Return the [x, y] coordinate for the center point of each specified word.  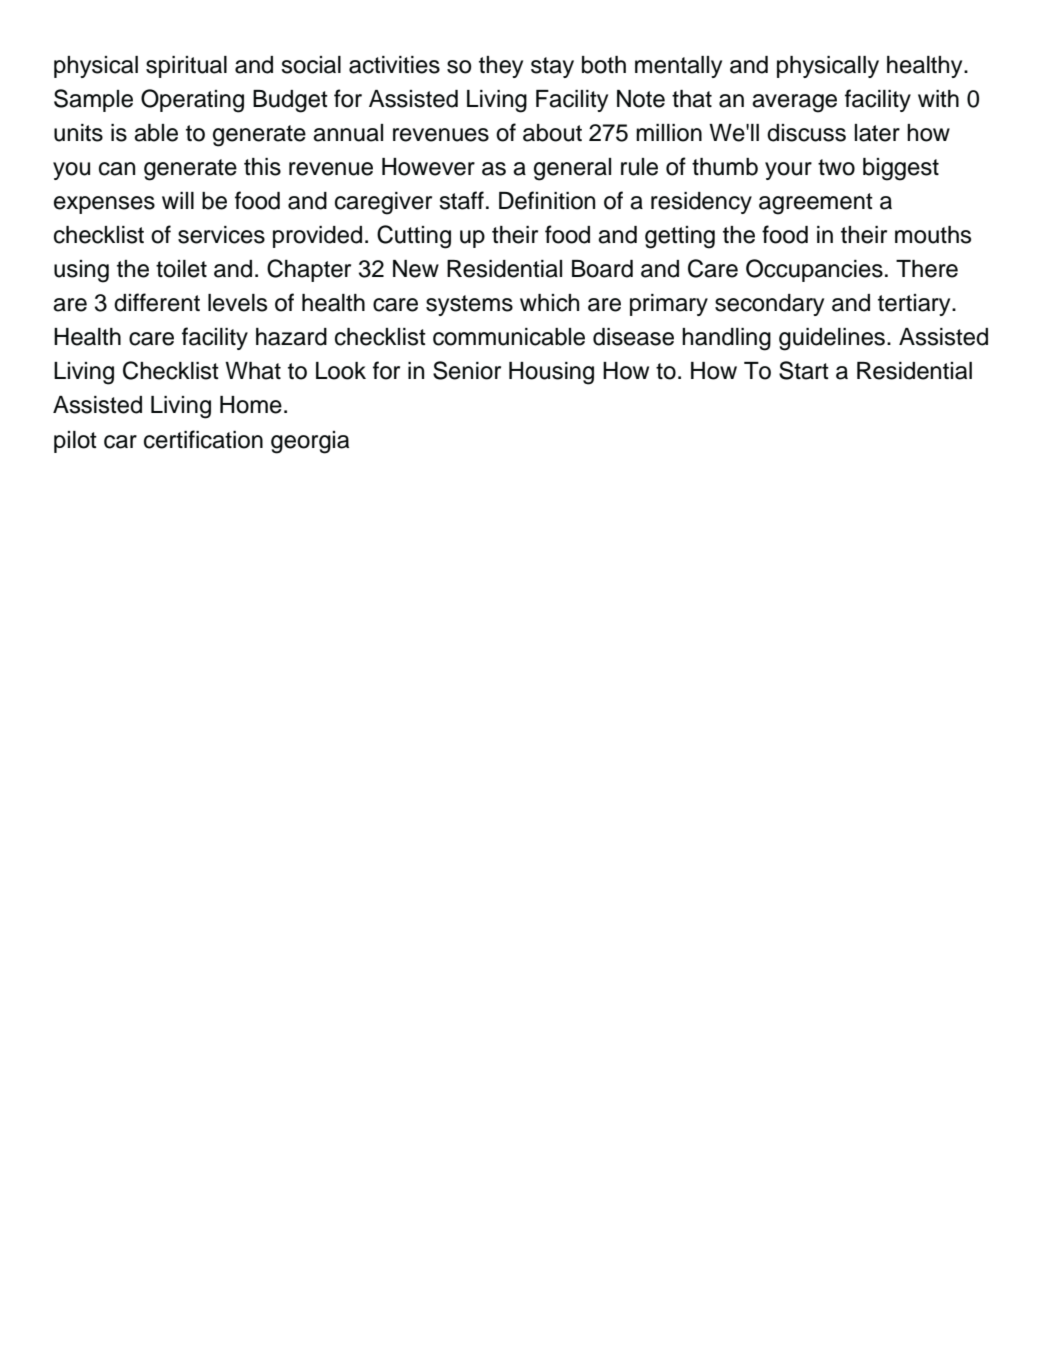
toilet [181, 269]
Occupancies [814, 270]
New [416, 269]
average [794, 103]
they [501, 67]
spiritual [186, 67]
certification [203, 439]
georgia [310, 442]
